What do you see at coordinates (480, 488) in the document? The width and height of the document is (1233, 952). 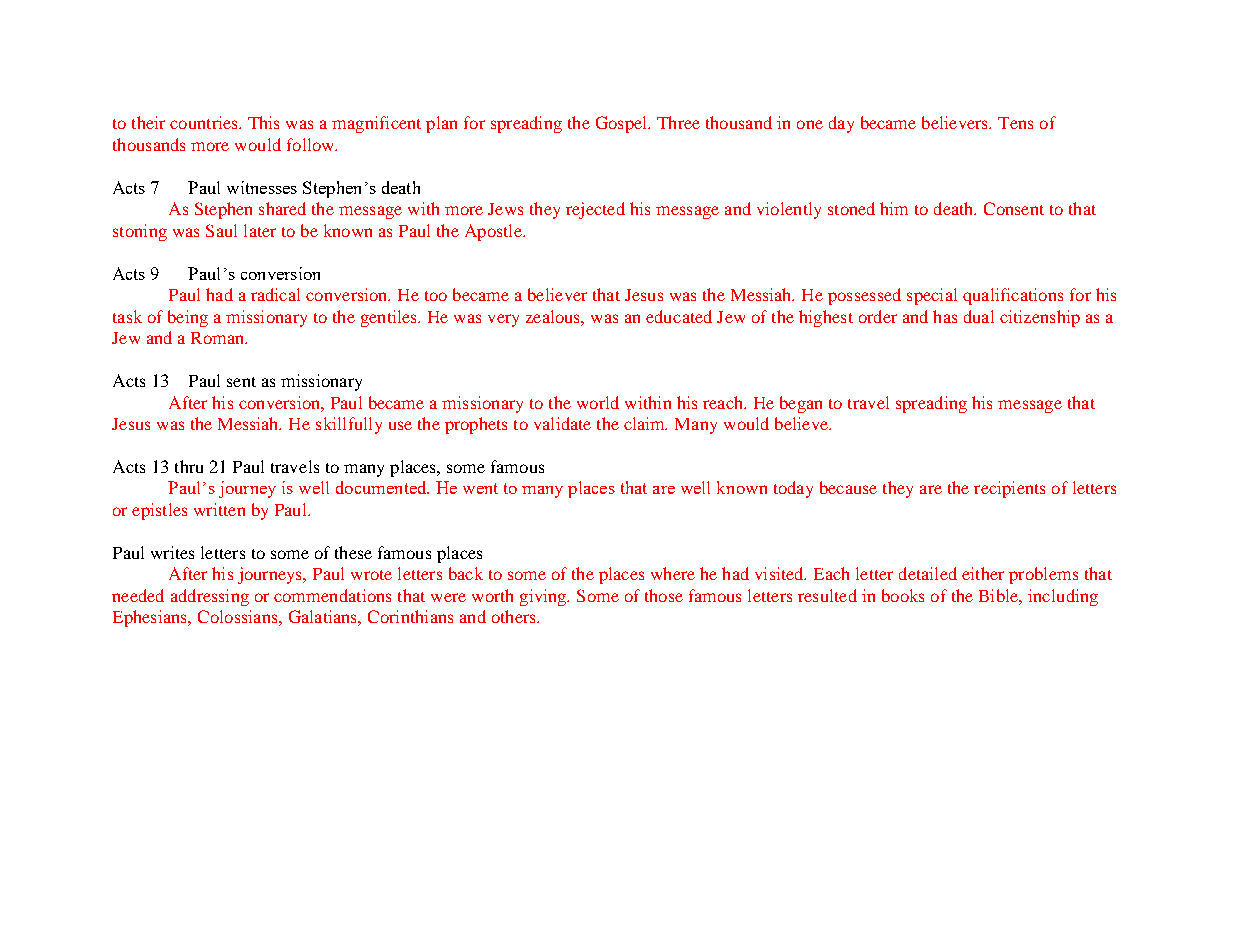 I see `went` at bounding box center [480, 488].
